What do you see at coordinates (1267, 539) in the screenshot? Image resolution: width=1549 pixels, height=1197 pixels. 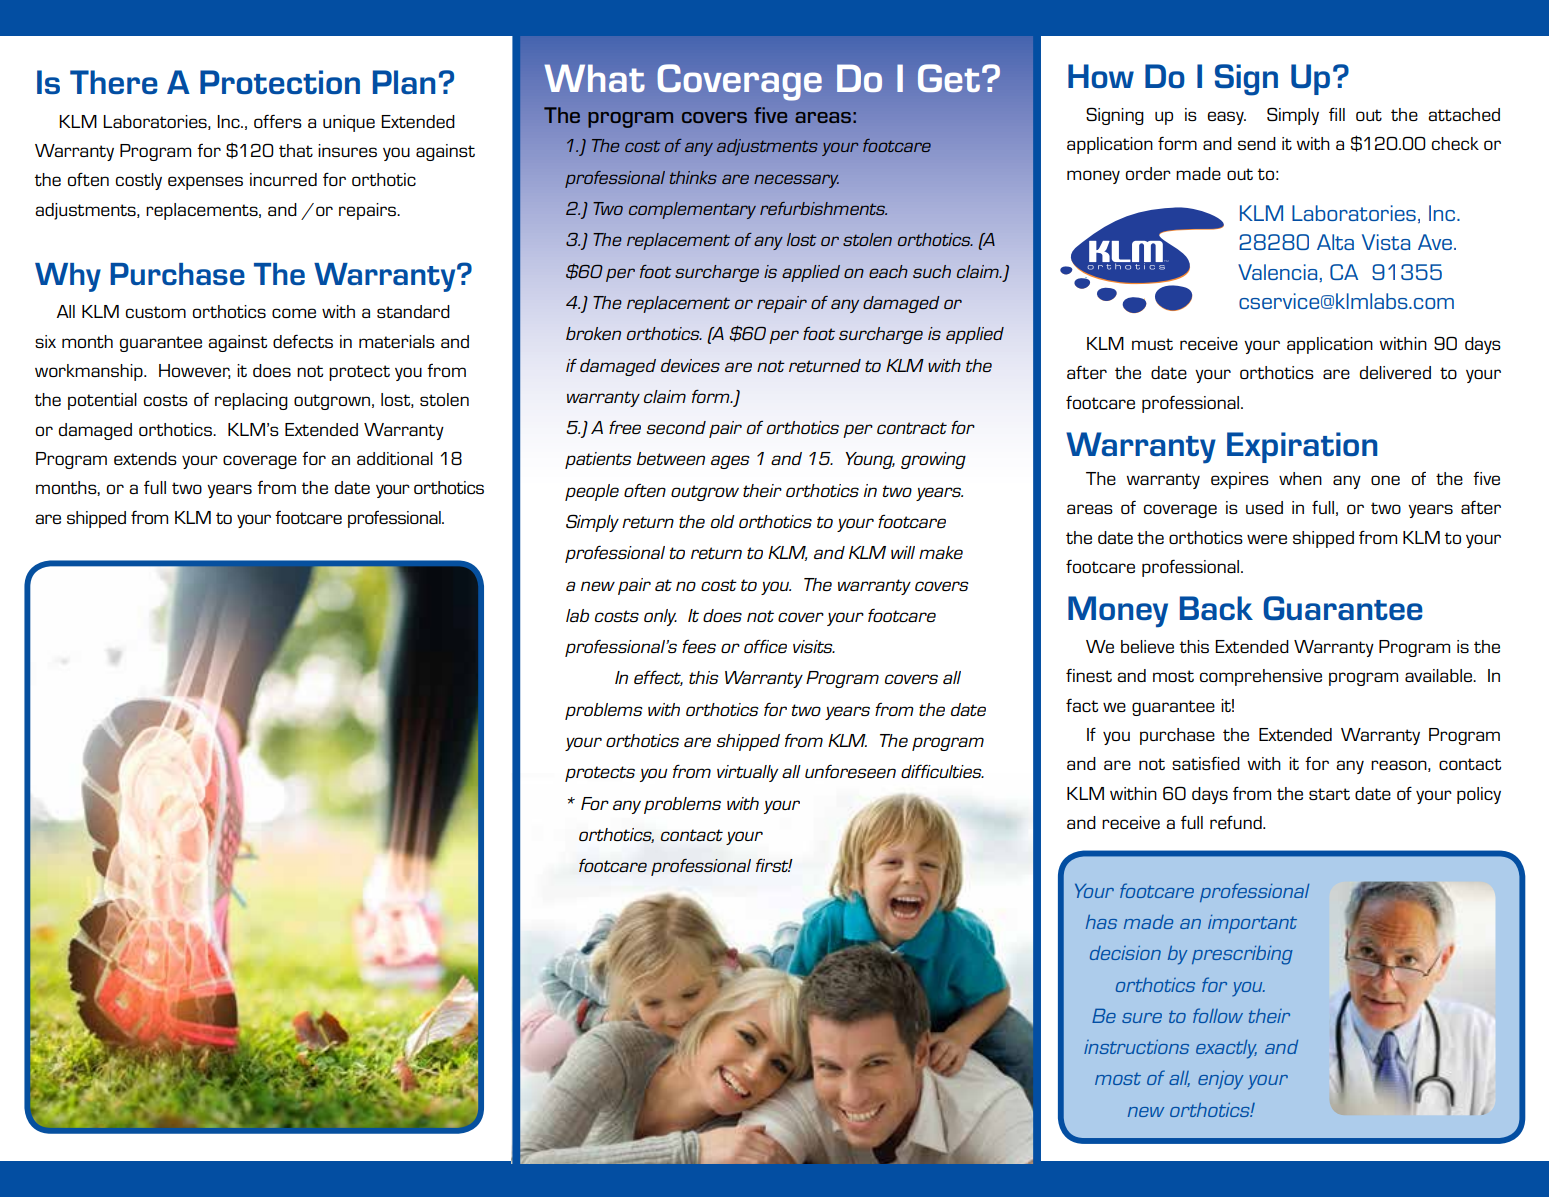 I see `were` at bounding box center [1267, 539].
